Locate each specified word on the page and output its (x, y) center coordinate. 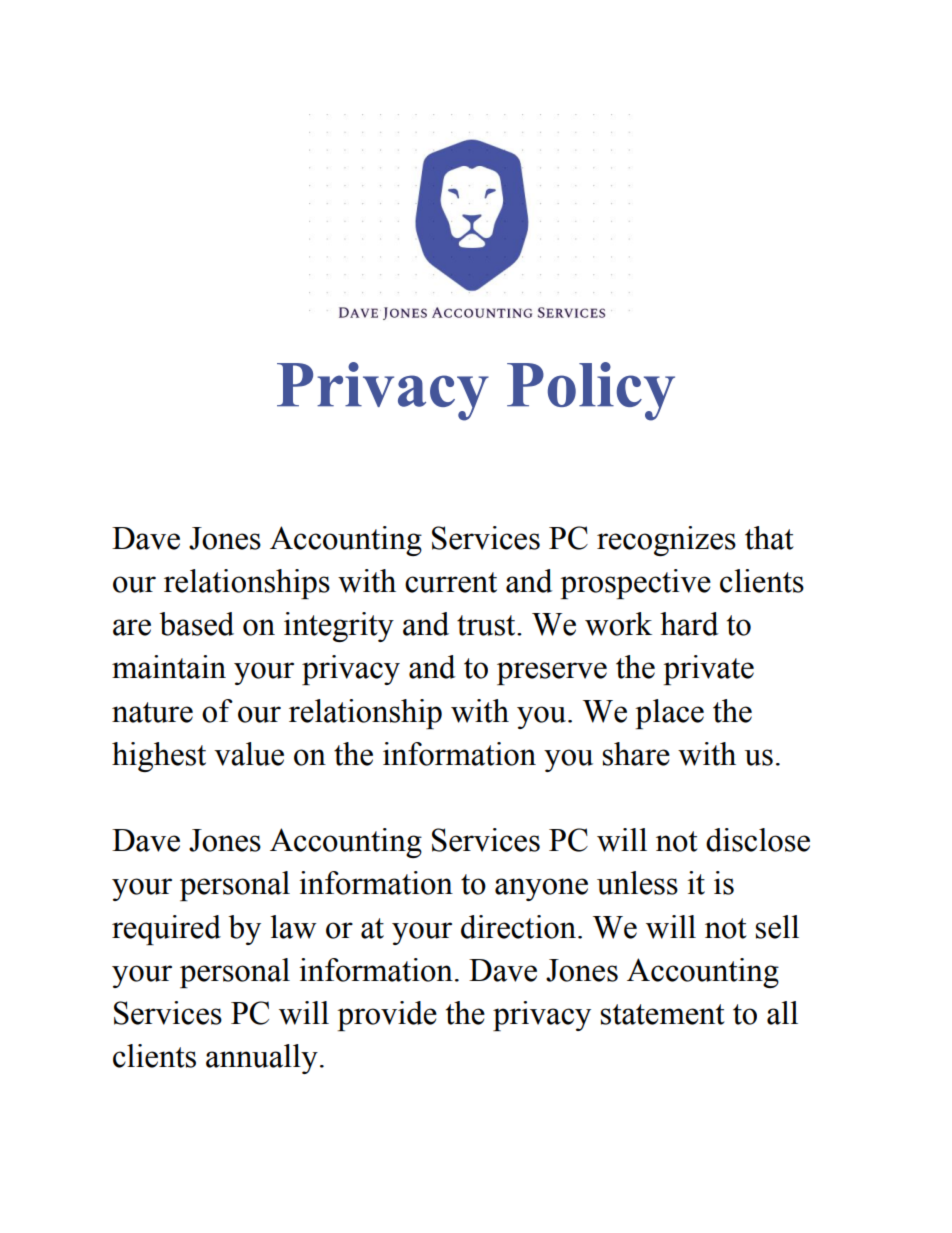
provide (387, 1016)
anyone (541, 889)
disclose (758, 840)
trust (487, 625)
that (769, 538)
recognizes (666, 541)
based (196, 624)
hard (689, 624)
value (249, 754)
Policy (591, 391)
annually (262, 1059)
